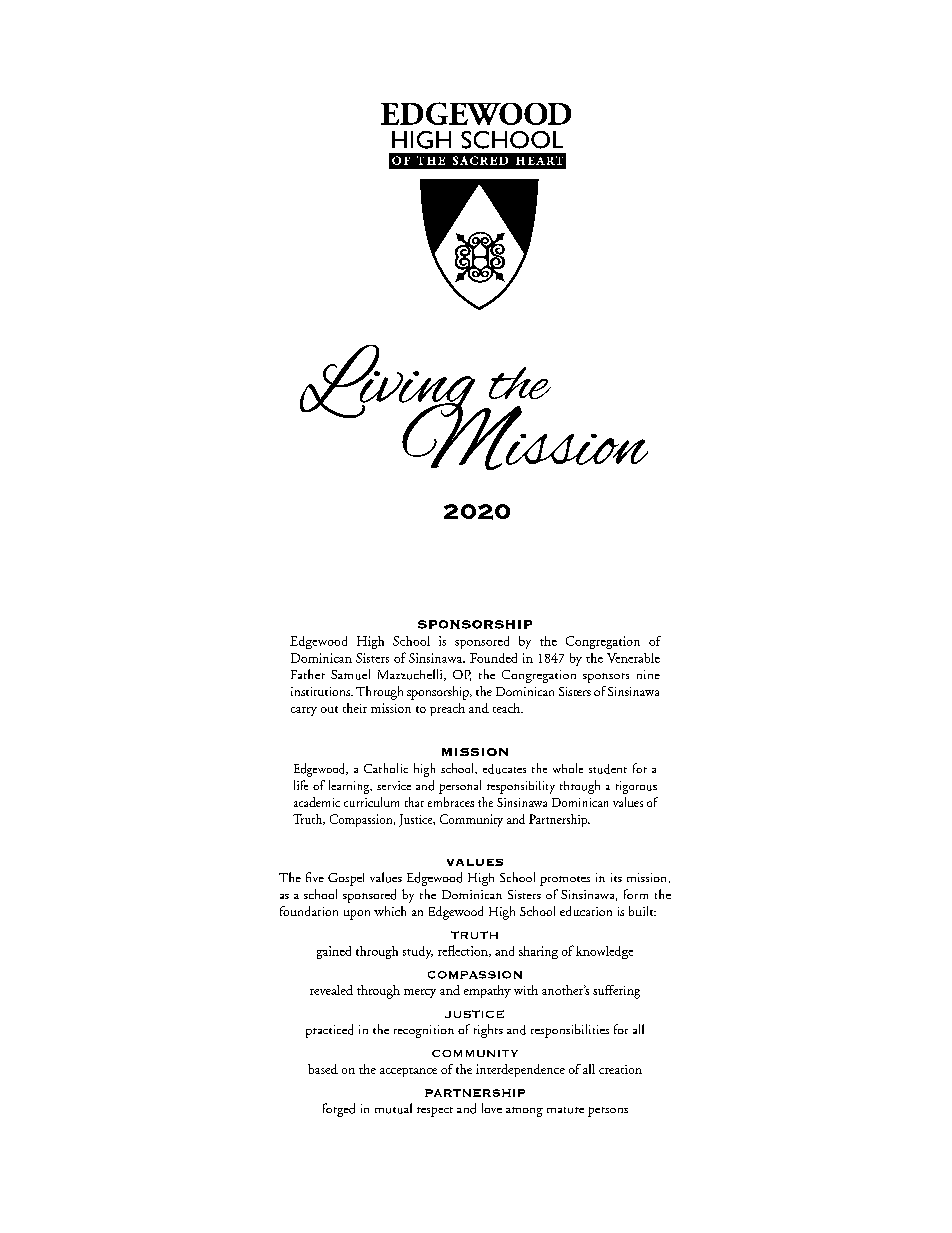 This screenshot has width=952, height=1233. What do you see at coordinates (636, 787) in the screenshot?
I see `rigorous` at bounding box center [636, 787].
